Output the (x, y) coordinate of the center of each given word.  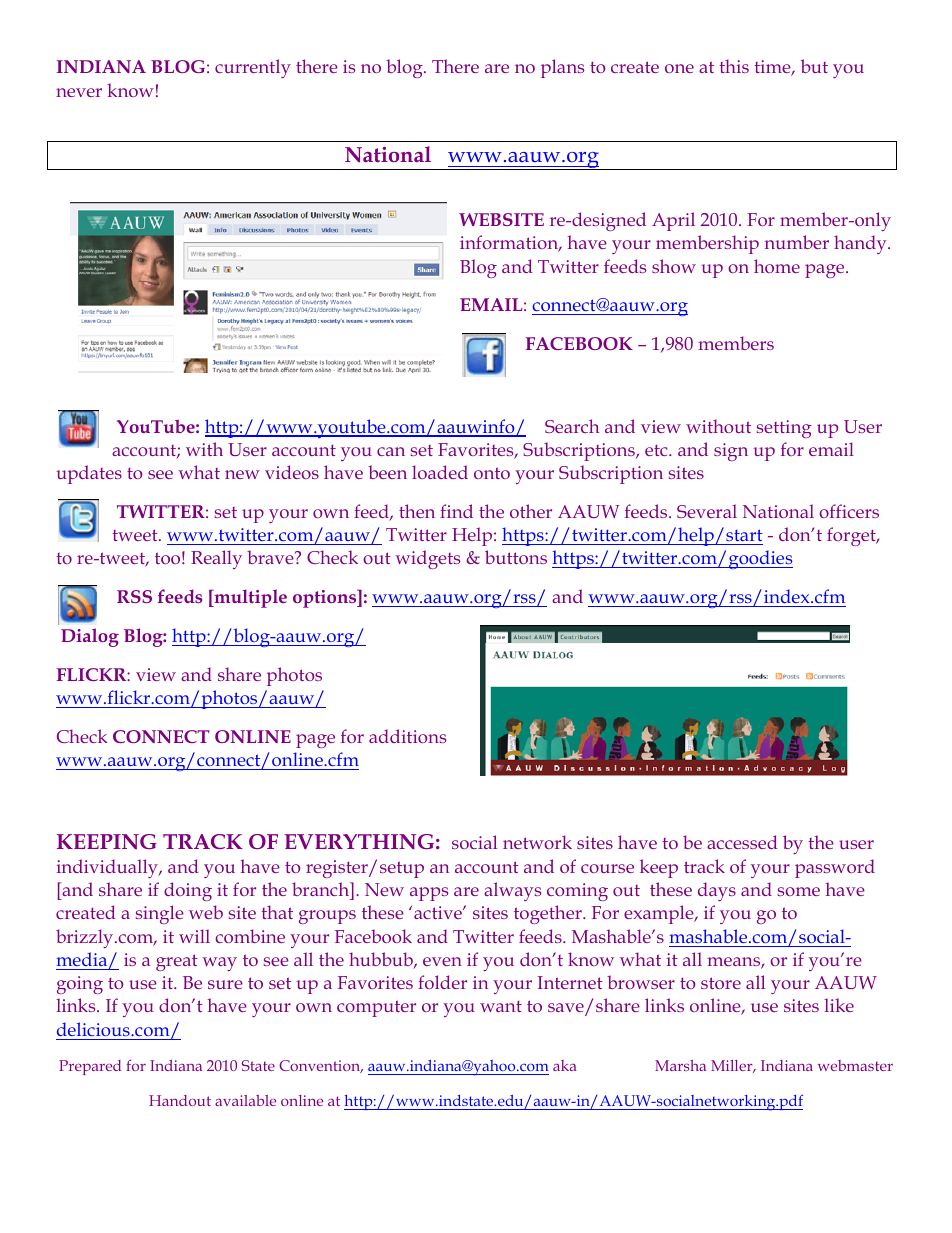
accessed (742, 842)
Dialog (90, 637)
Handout (180, 1100)
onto (492, 473)
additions (407, 736)
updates (89, 474)
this (734, 66)
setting (784, 429)
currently (253, 68)
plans (562, 68)
